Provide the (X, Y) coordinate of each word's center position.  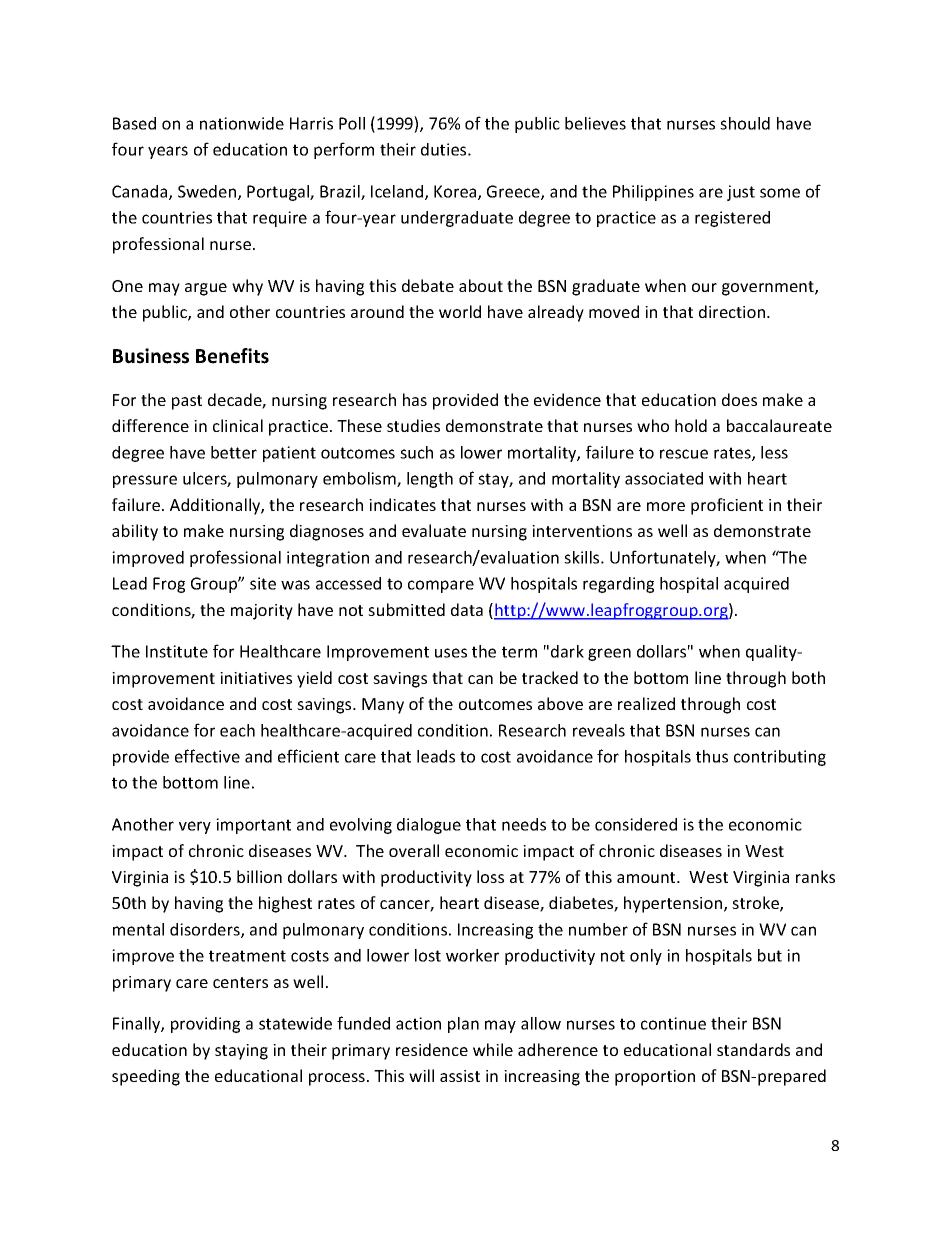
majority (262, 612)
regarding (618, 585)
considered (636, 824)
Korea (456, 192)
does (739, 399)
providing (205, 1025)
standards (753, 1049)
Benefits (232, 356)
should (745, 123)
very (195, 827)
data (467, 609)
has (415, 399)
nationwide (242, 123)
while (493, 1049)
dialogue (429, 826)
